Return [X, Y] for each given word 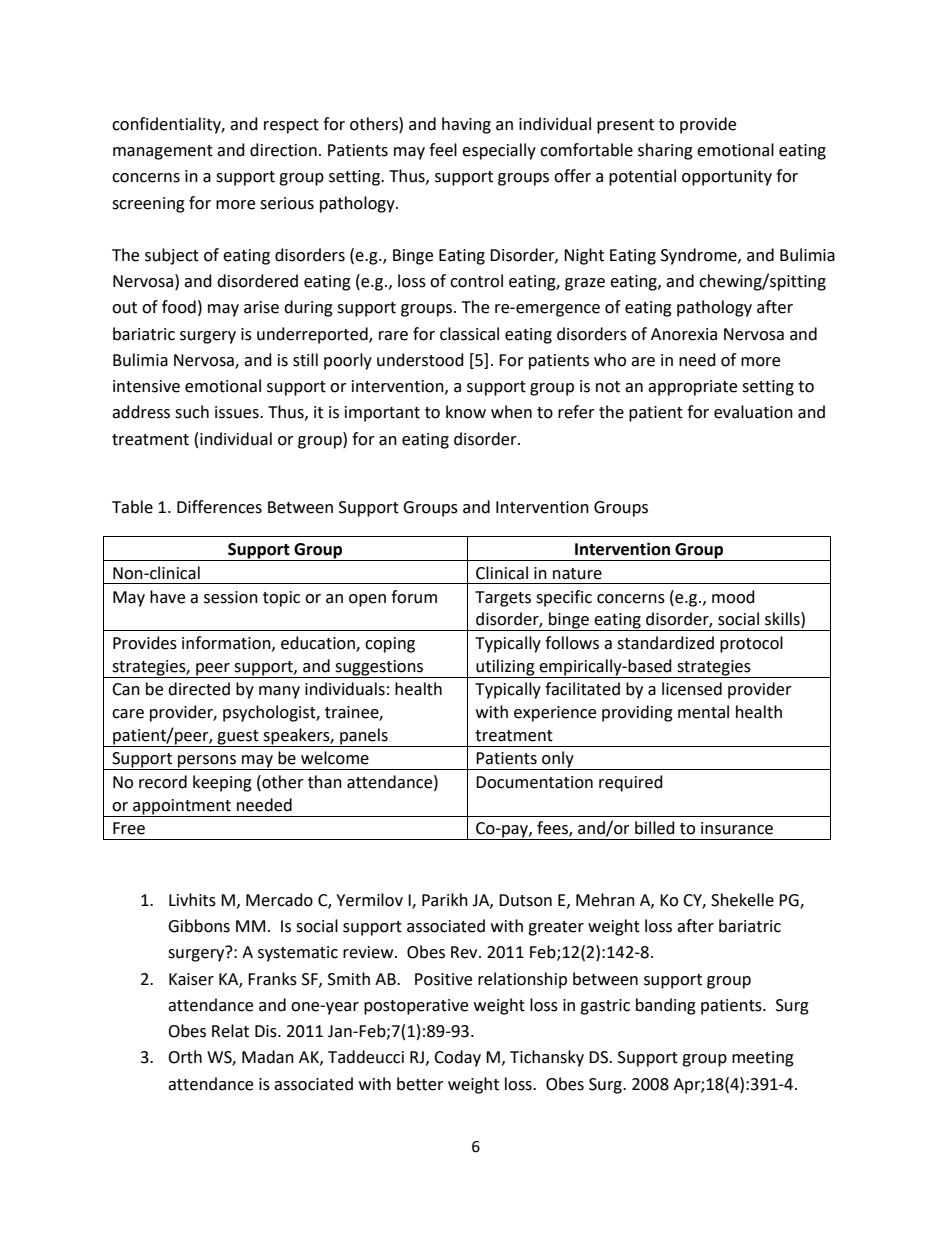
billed [655, 828]
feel [443, 150]
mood [733, 597]
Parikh [445, 900]
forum [414, 597]
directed [199, 689]
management [163, 152]
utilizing [506, 668]
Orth [185, 1057]
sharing [665, 151]
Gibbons [199, 926]
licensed [692, 689]
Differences [219, 507]
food [179, 307]
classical [469, 334]
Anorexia [684, 334]
